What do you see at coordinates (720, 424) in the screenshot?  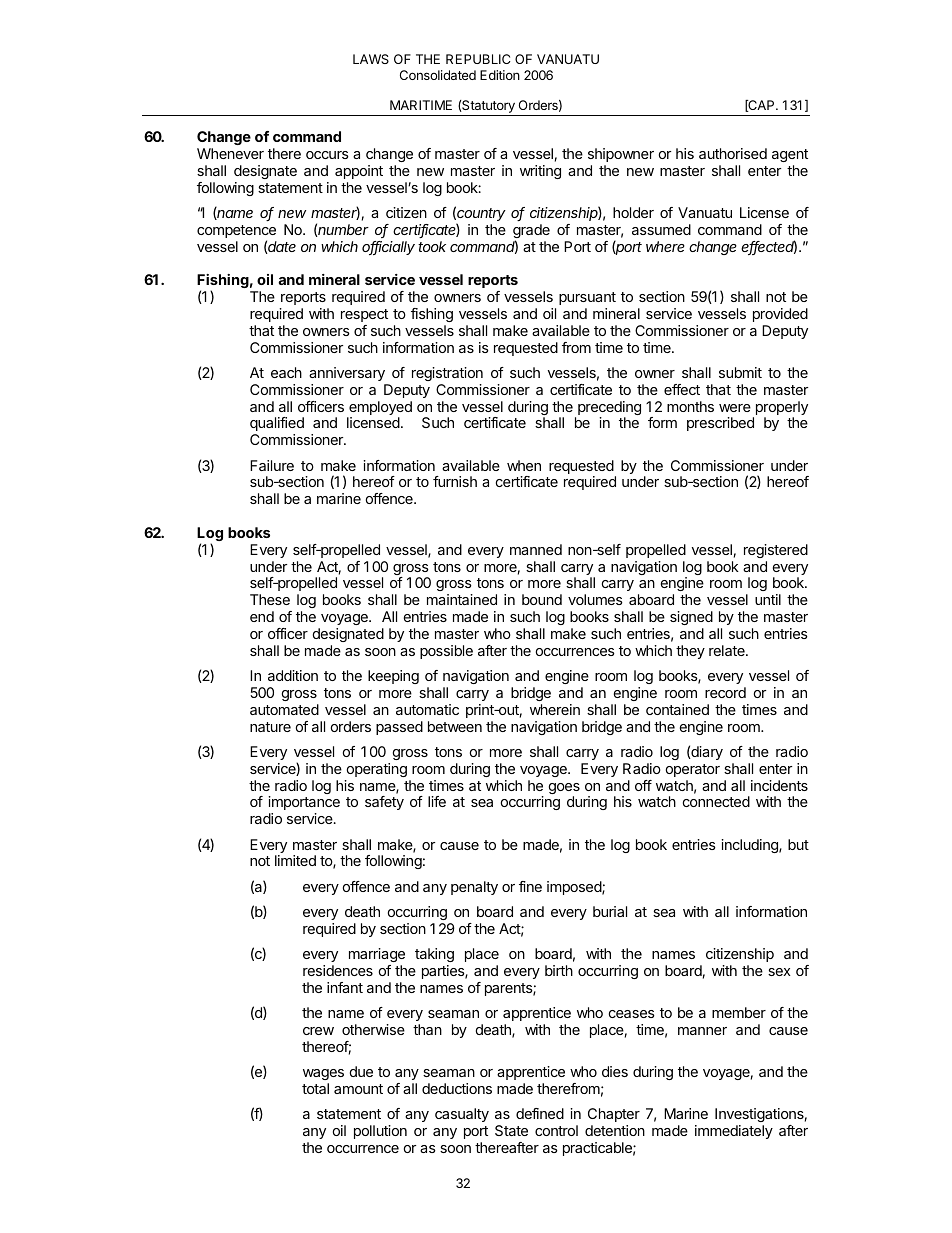 I see `prescribed` at bounding box center [720, 424].
